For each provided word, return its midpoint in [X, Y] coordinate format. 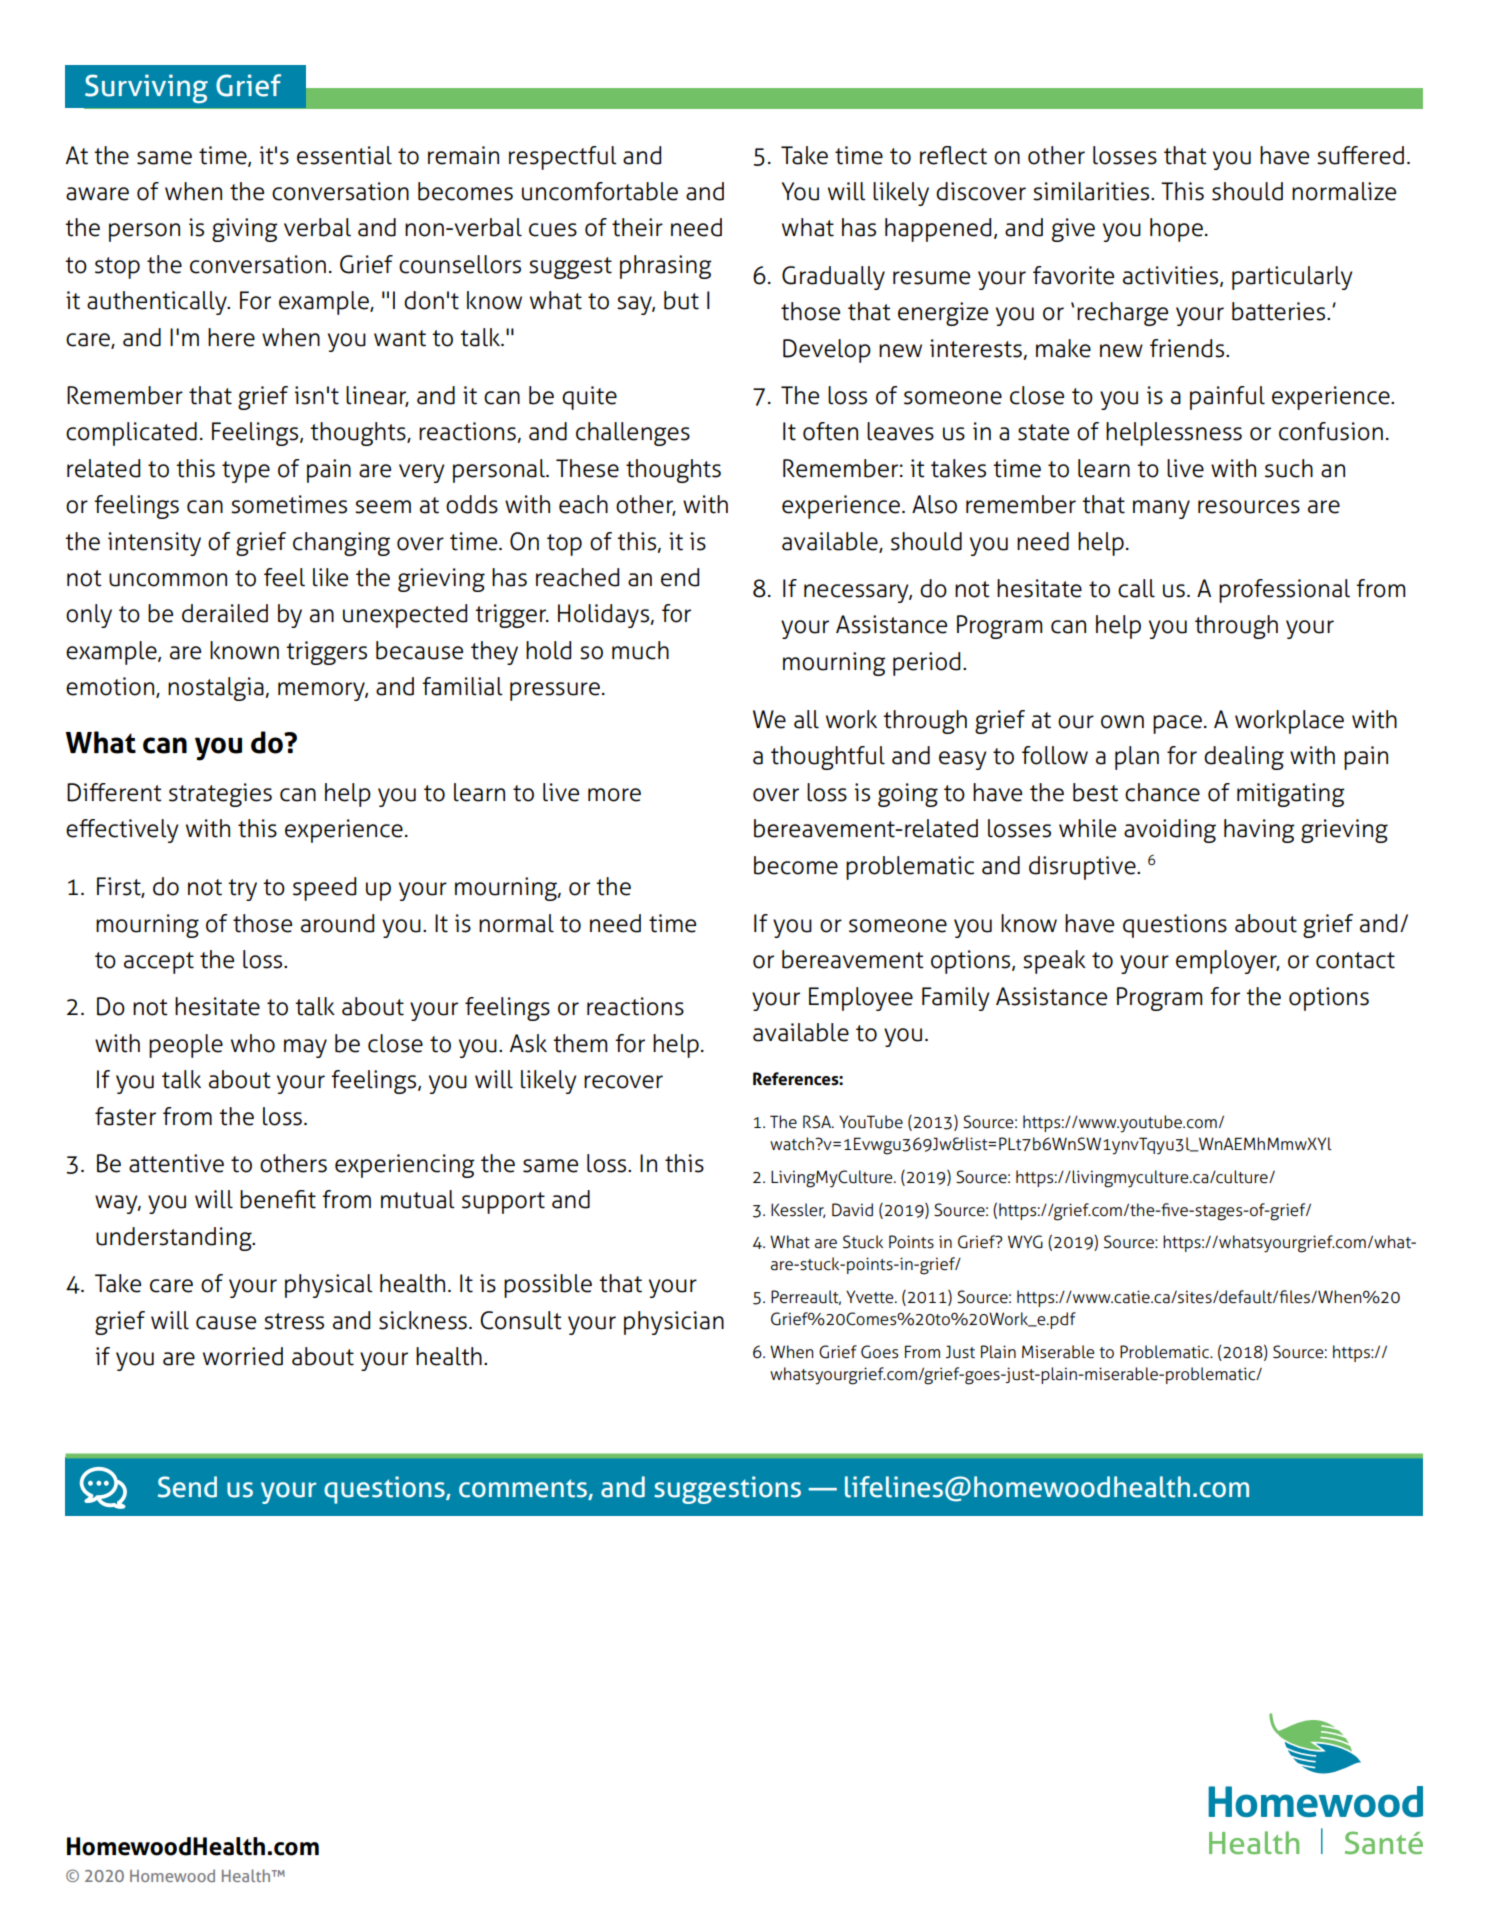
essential [344, 155]
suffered [1360, 155]
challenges [633, 434]
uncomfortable [600, 191]
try [242, 890]
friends [1188, 348]
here [231, 337]
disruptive [1083, 868]
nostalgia [217, 689]
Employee [861, 999]
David [852, 1210]
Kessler [798, 1210]
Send [187, 1487]
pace [1177, 724]
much [640, 650]
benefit [278, 1199]
